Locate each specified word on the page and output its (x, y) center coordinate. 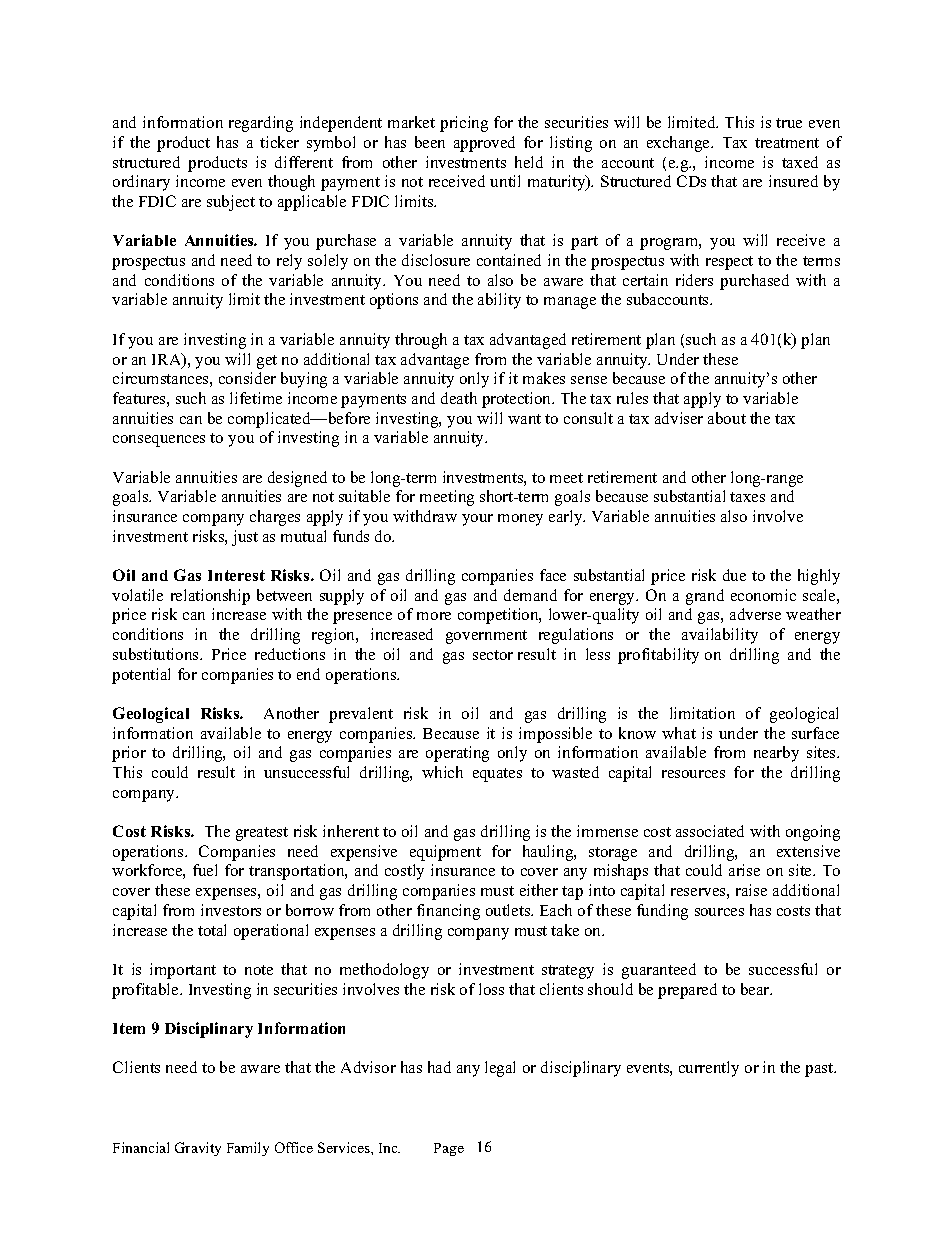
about (727, 418)
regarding (261, 124)
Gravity (198, 1149)
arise (744, 870)
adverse (755, 614)
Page (449, 1149)
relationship (210, 597)
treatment (787, 143)
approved (484, 144)
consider (247, 378)
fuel (205, 870)
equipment (445, 853)
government (486, 637)
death (459, 398)
